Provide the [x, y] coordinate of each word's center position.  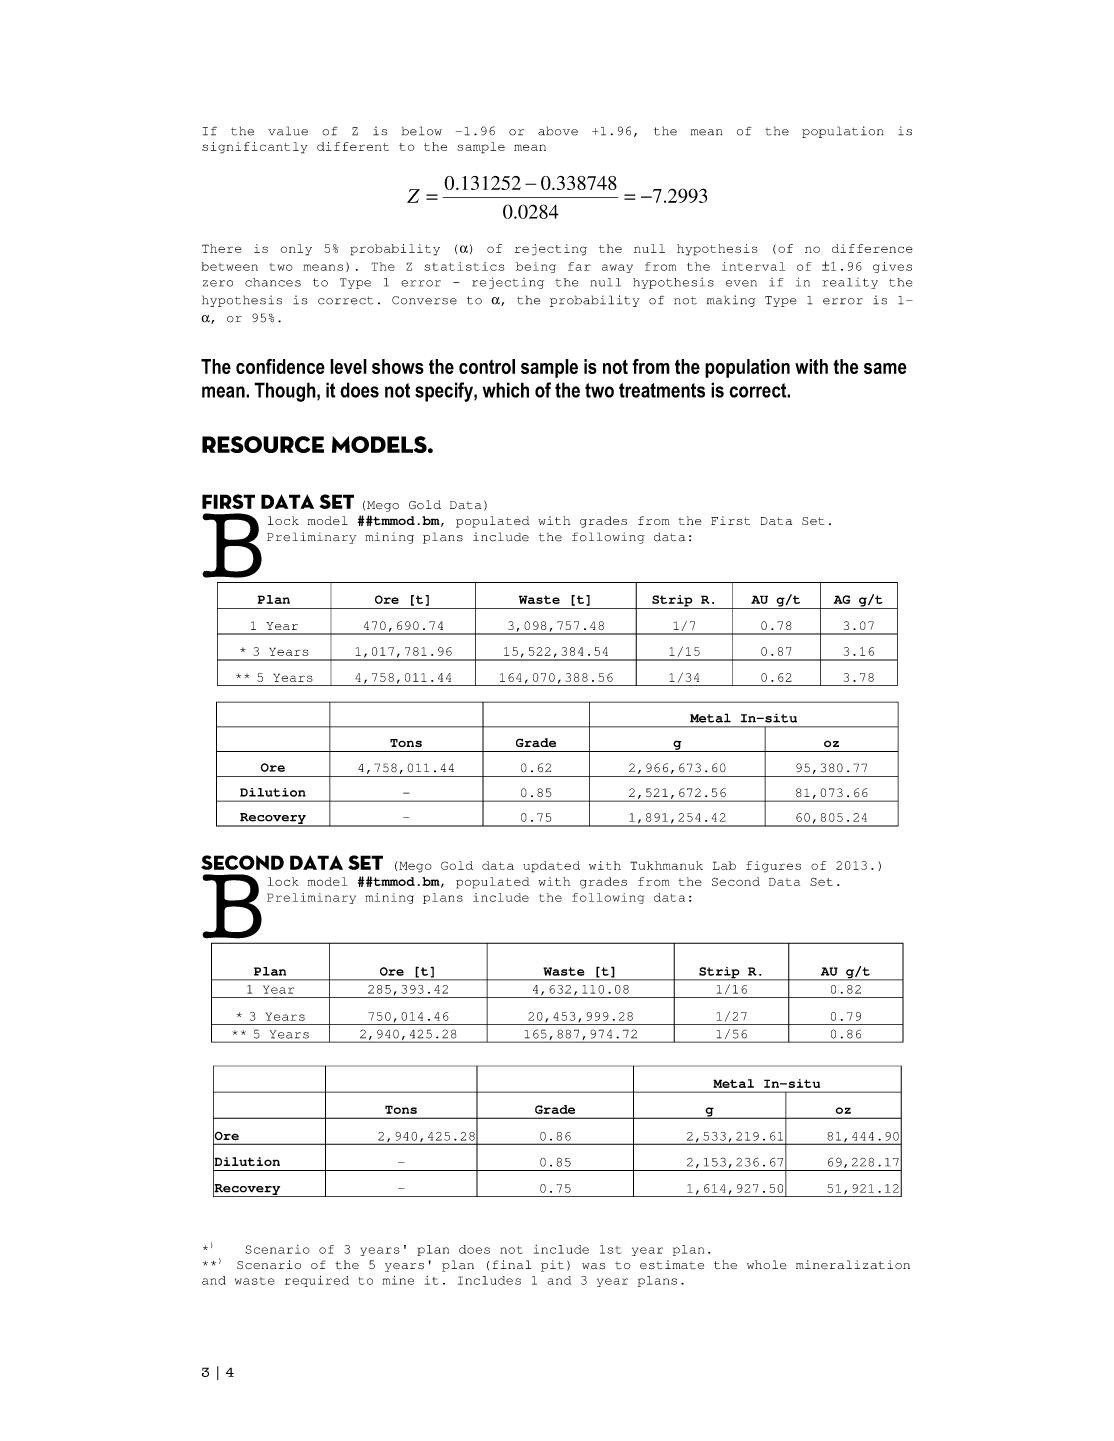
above [558, 131]
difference [872, 248]
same [885, 368]
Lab [724, 865]
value [288, 131]
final [512, 1264]
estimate [672, 1265]
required [317, 1281]
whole [767, 1265]
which [506, 390]
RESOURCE [263, 444]
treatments [662, 390]
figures [773, 867]
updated [551, 867]
